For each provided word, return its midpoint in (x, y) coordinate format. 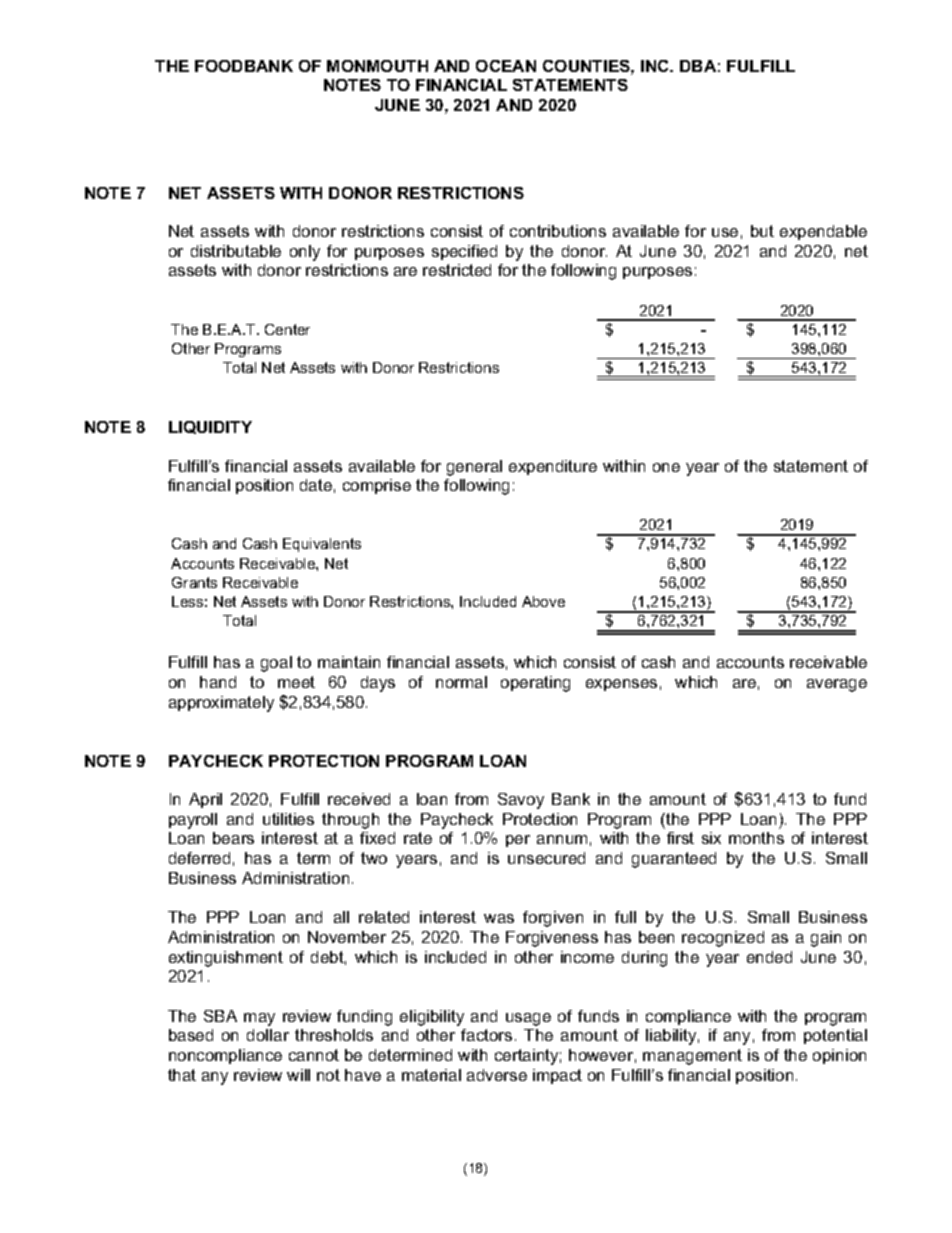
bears (233, 838)
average (837, 685)
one (666, 467)
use (725, 232)
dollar (268, 1035)
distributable (236, 251)
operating (535, 684)
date (316, 485)
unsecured (546, 858)
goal (276, 664)
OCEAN (506, 66)
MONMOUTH (377, 66)
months (756, 838)
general (474, 468)
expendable (823, 232)
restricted (457, 270)
